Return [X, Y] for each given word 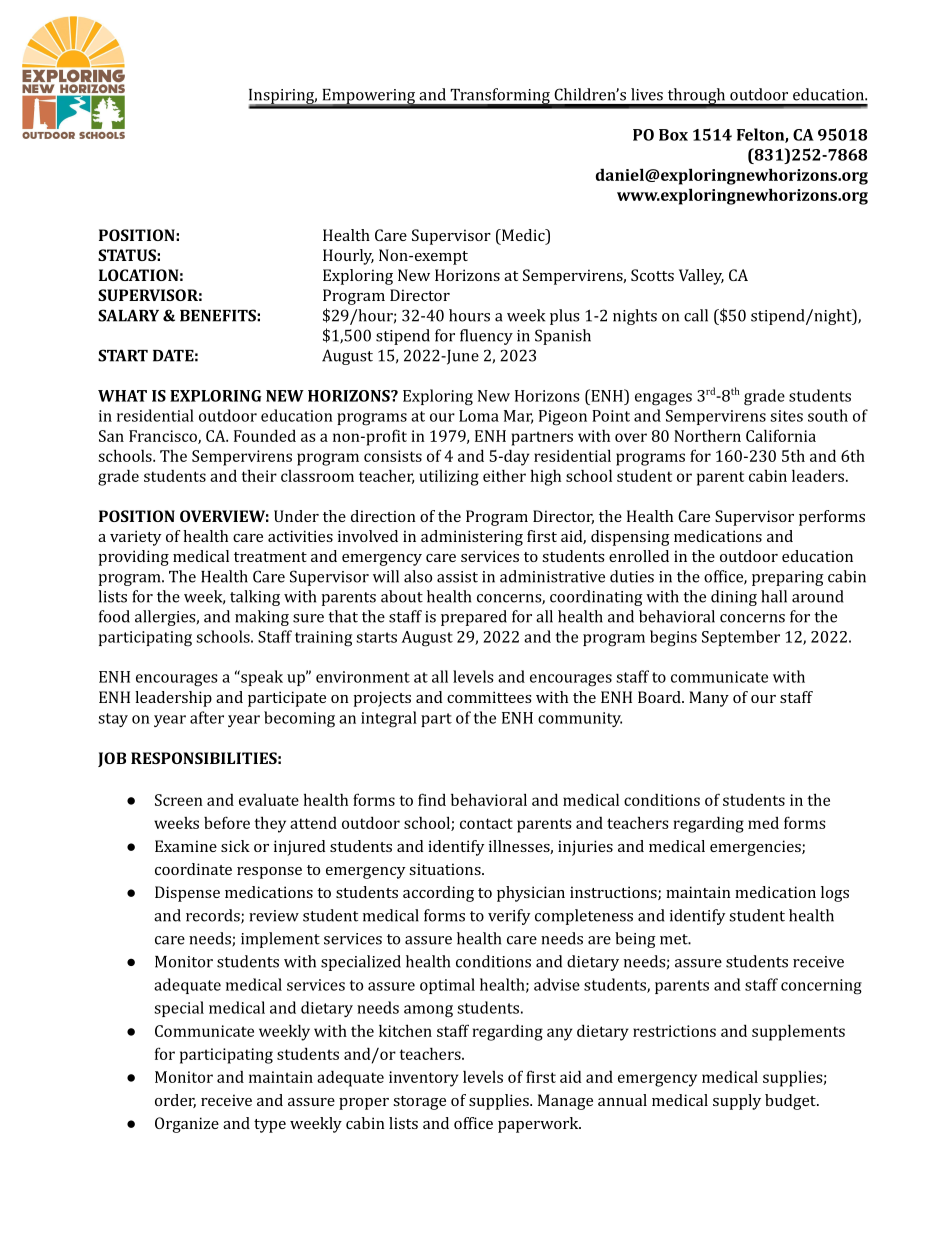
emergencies [756, 848]
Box [673, 135]
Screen [179, 800]
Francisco [164, 437]
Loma [479, 416]
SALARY [128, 315]
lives [647, 94]
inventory [424, 1079]
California [781, 435]
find [432, 799]
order [175, 1101]
